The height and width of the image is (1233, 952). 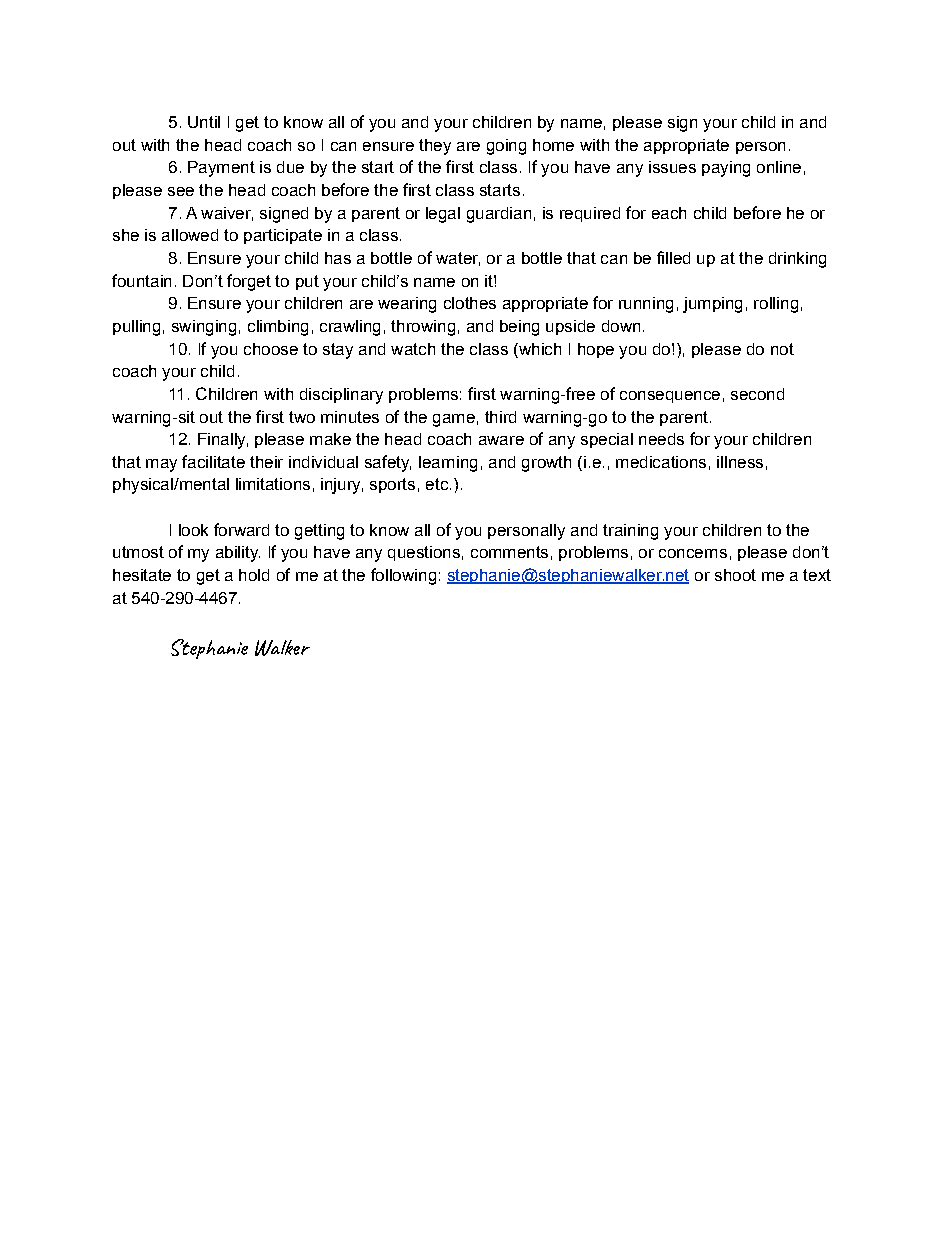 I want to click on Until, so click(x=204, y=122).
